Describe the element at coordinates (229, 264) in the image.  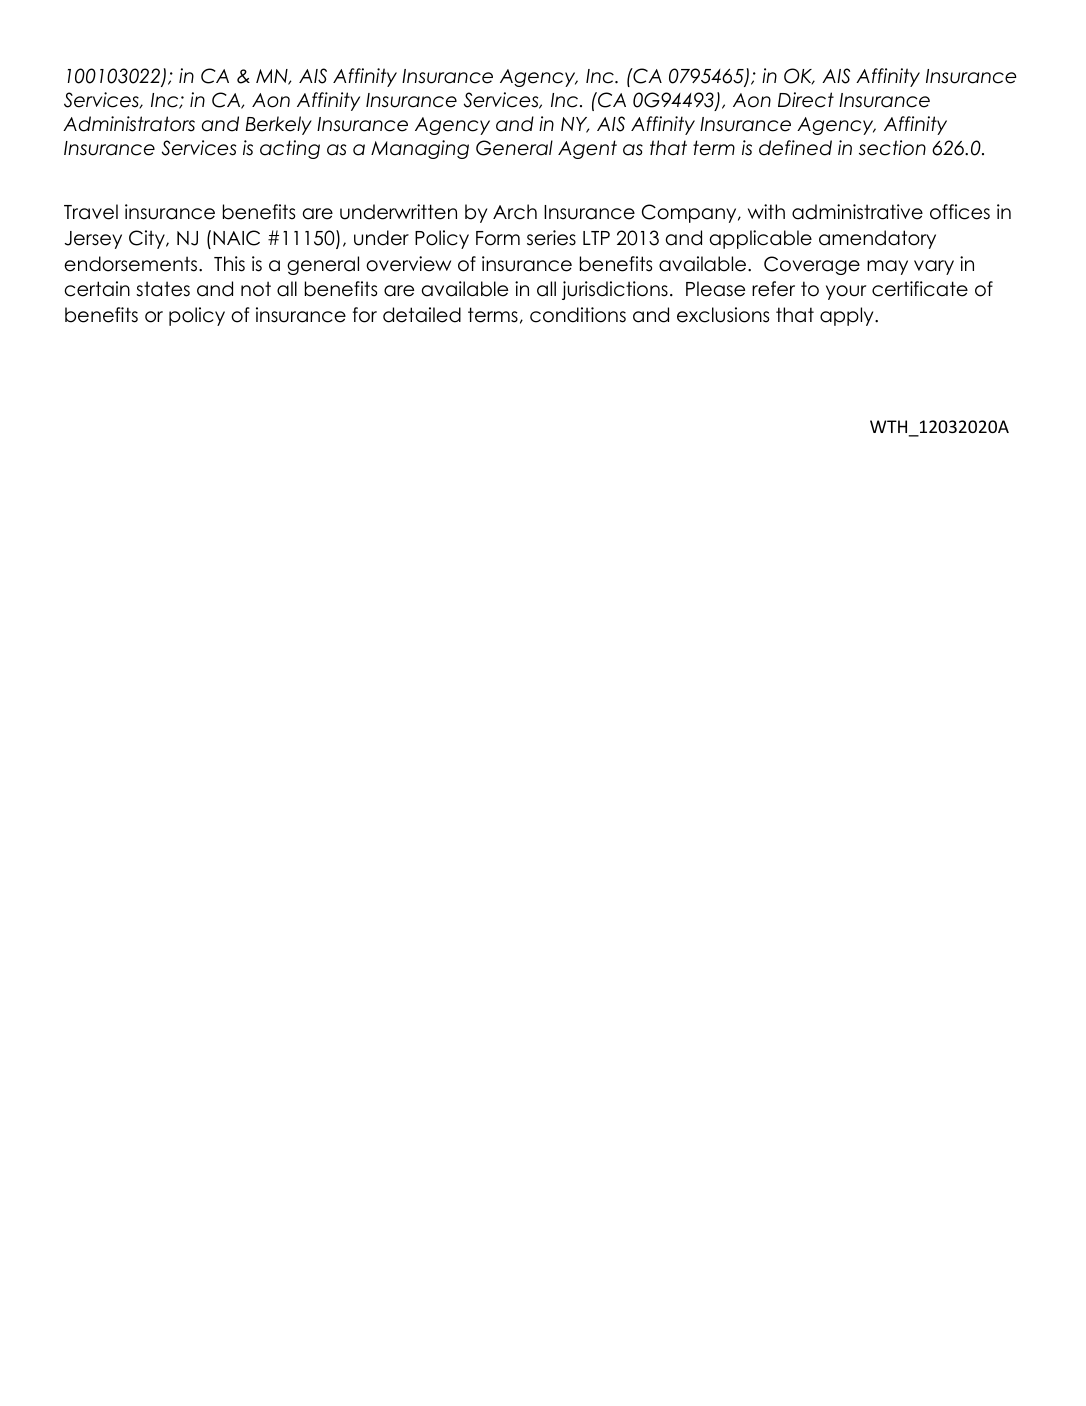
I see `This` at that location.
